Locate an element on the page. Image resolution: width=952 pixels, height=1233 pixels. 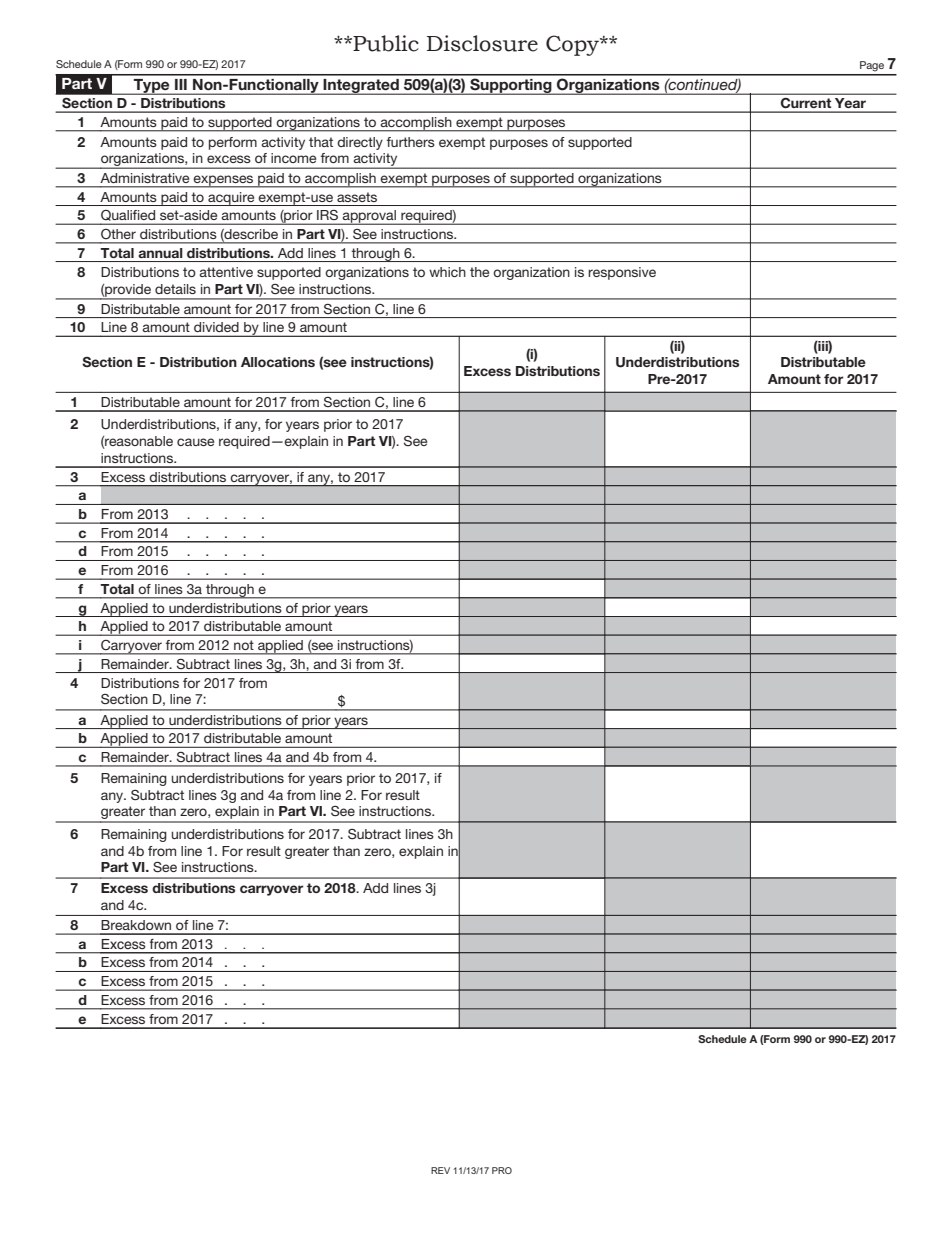
which is located at coordinates (447, 272).
